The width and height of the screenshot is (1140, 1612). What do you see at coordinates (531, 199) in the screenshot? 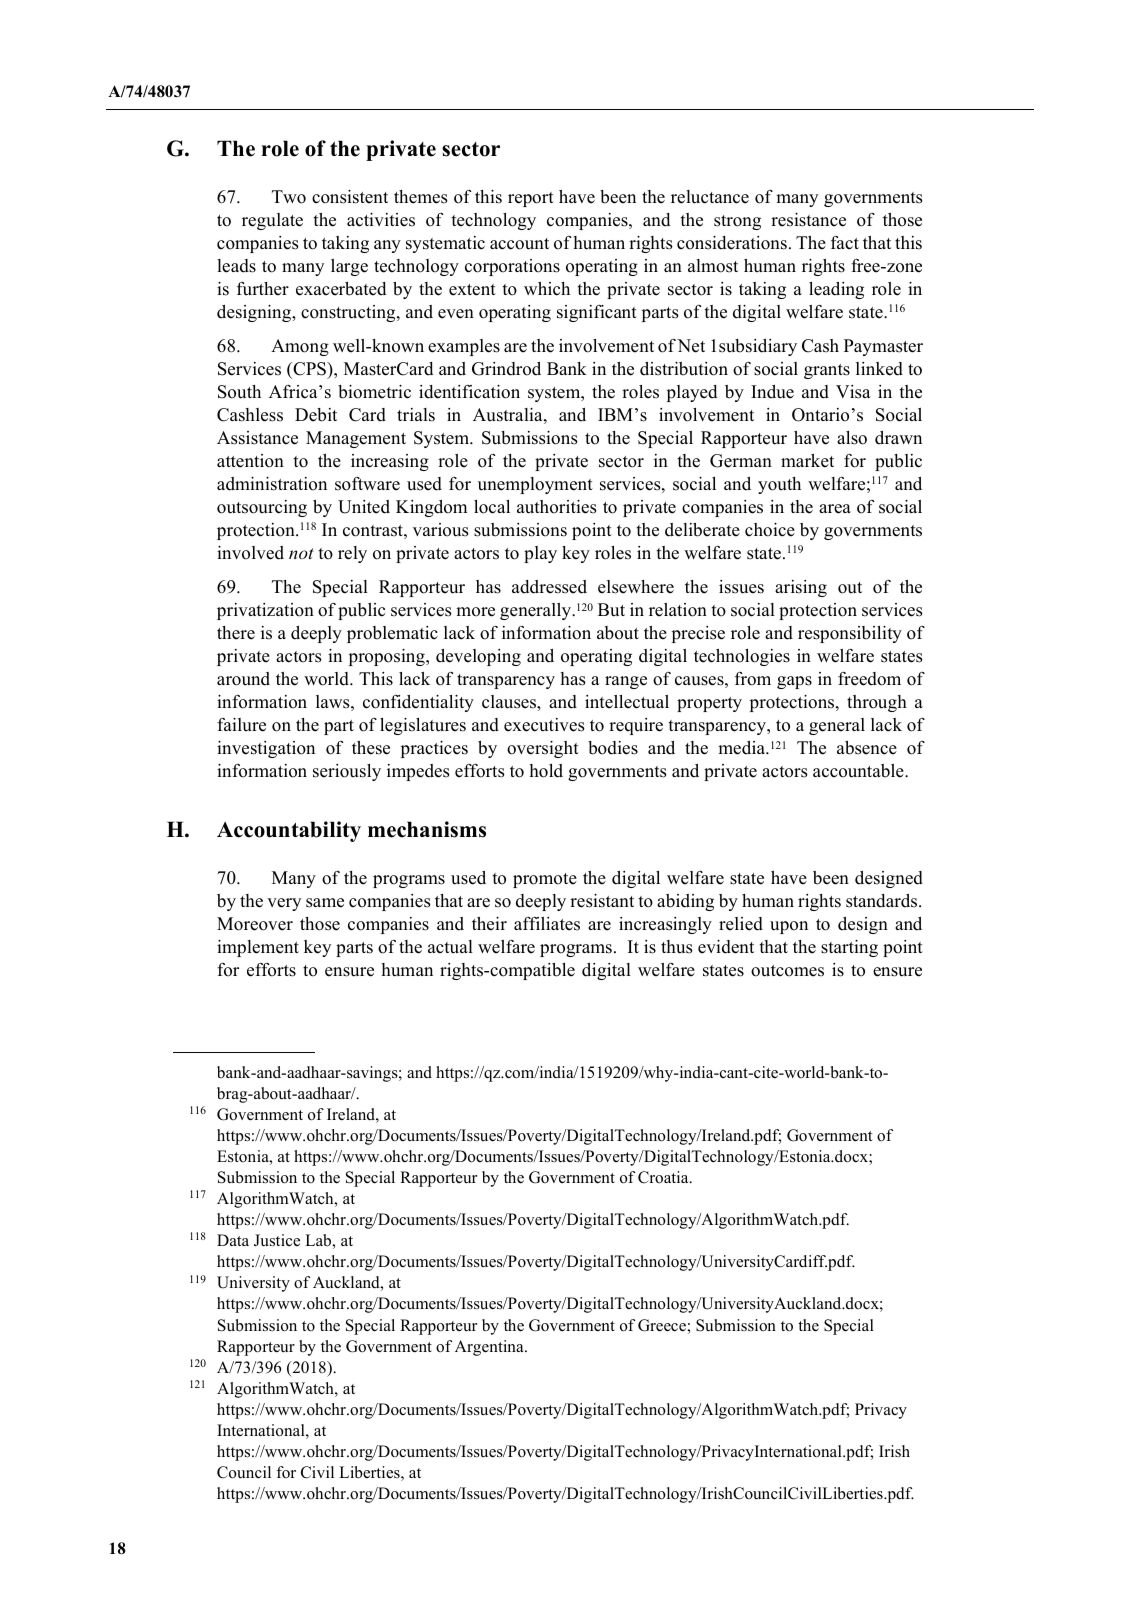
I see `report` at bounding box center [531, 199].
